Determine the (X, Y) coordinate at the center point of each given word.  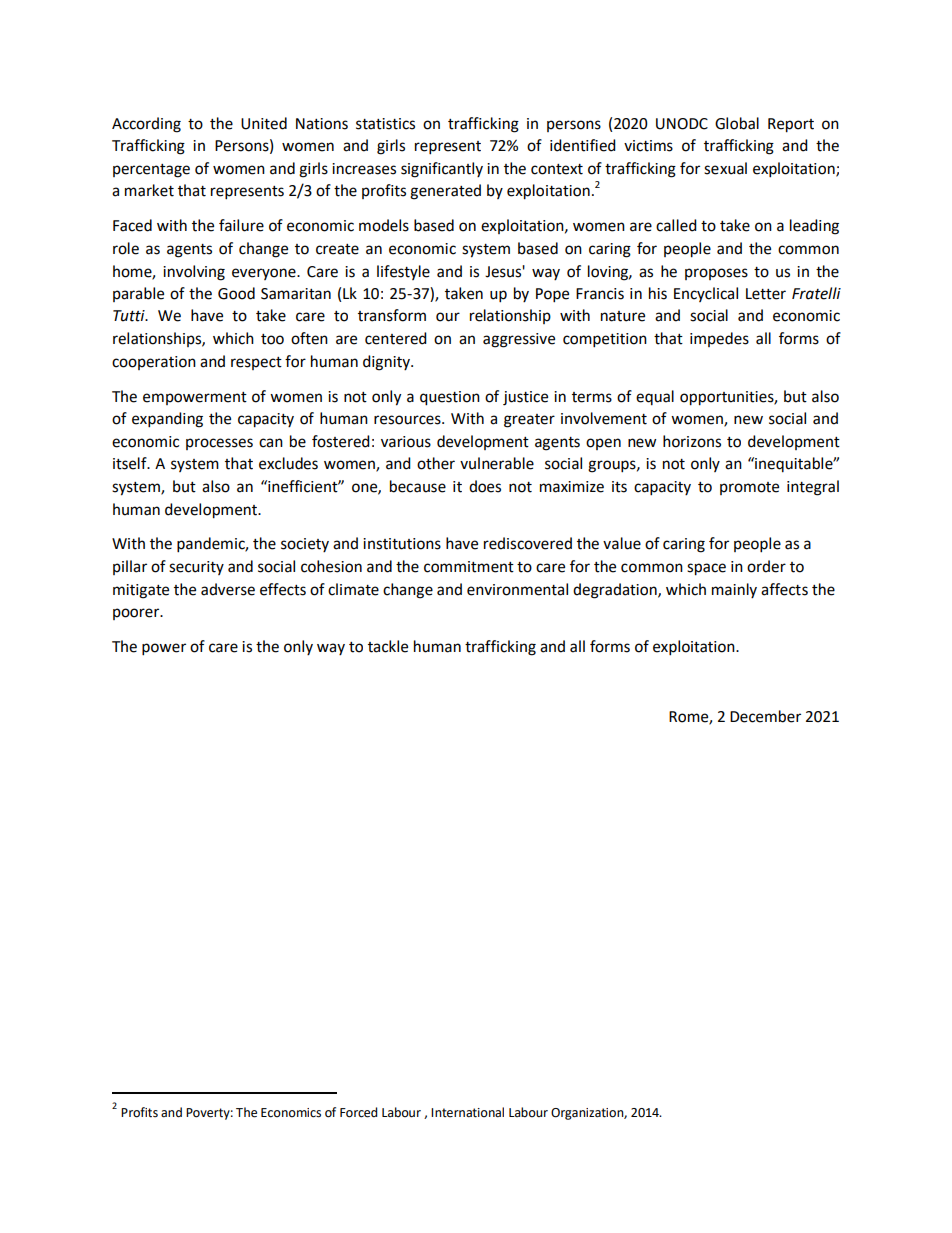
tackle (388, 646)
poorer (137, 614)
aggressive (519, 340)
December (765, 716)
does (485, 486)
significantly (442, 170)
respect (256, 363)
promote (749, 488)
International (467, 1112)
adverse (228, 589)
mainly (734, 590)
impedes (719, 339)
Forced (358, 1112)
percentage (151, 171)
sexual (725, 168)
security (196, 568)
